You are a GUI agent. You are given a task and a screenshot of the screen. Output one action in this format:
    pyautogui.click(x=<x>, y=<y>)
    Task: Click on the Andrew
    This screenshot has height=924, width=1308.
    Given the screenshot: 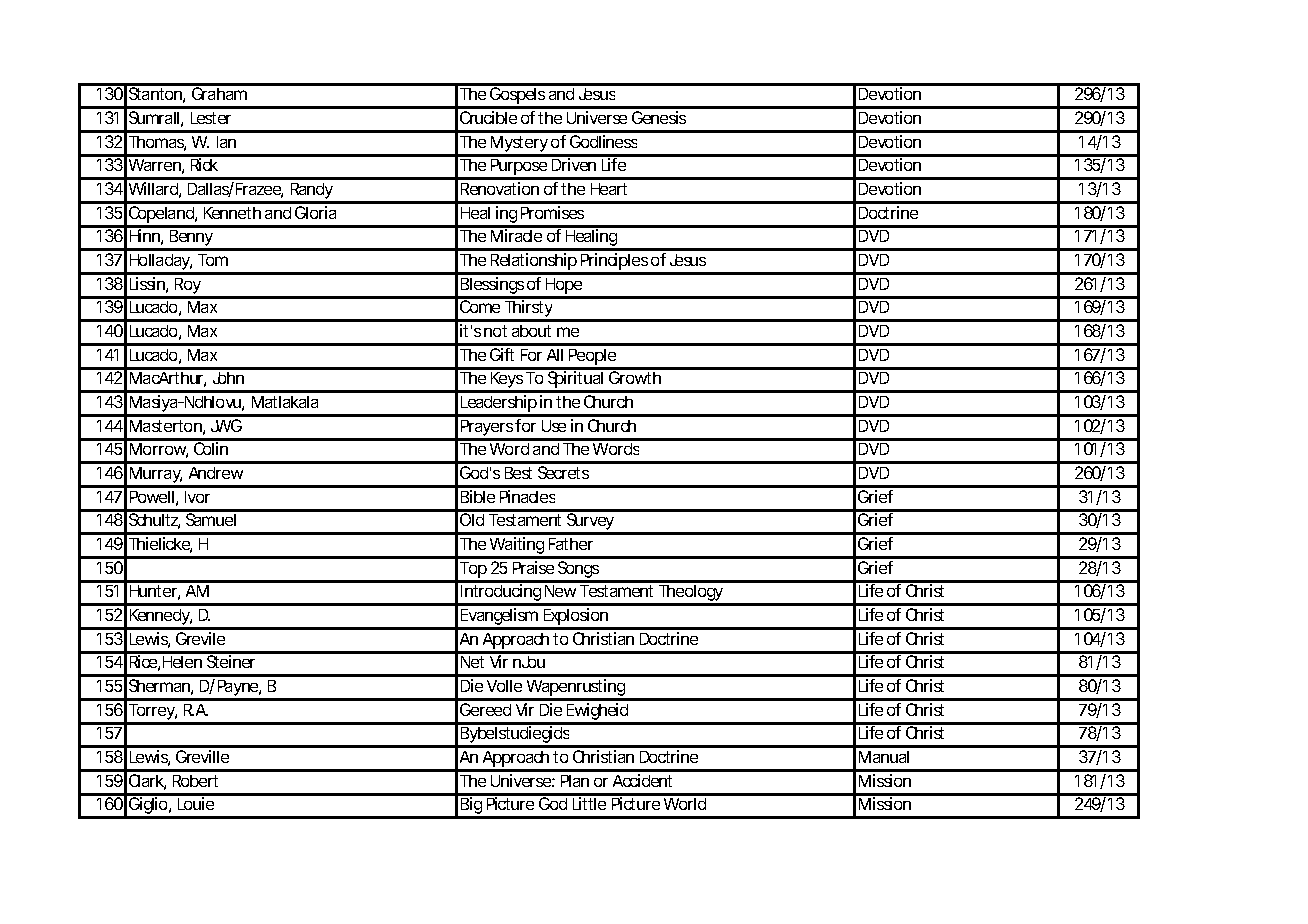 What is the action you would take?
    pyautogui.click(x=216, y=473)
